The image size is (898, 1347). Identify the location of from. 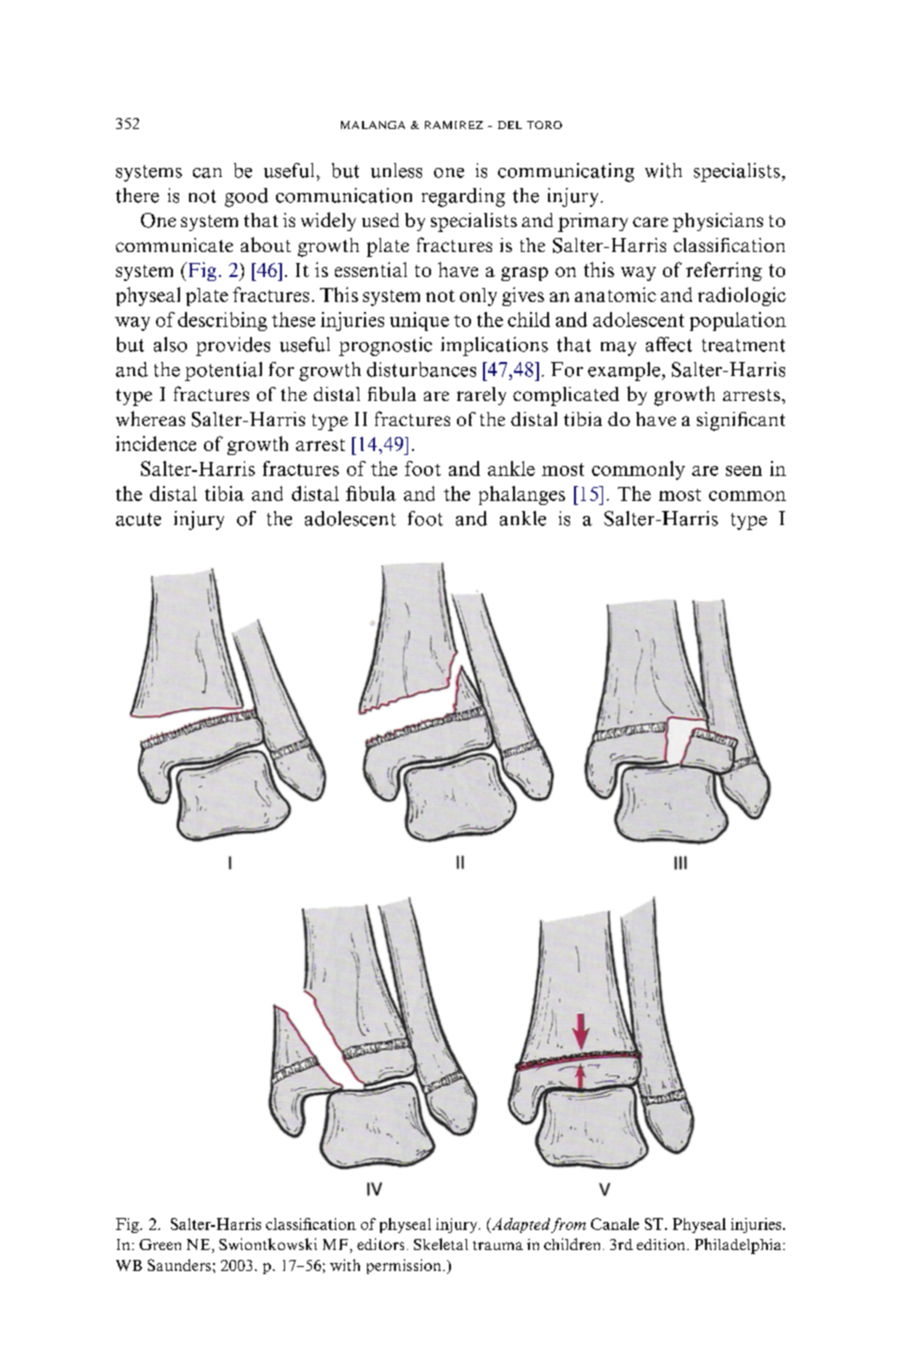
(568, 1225).
